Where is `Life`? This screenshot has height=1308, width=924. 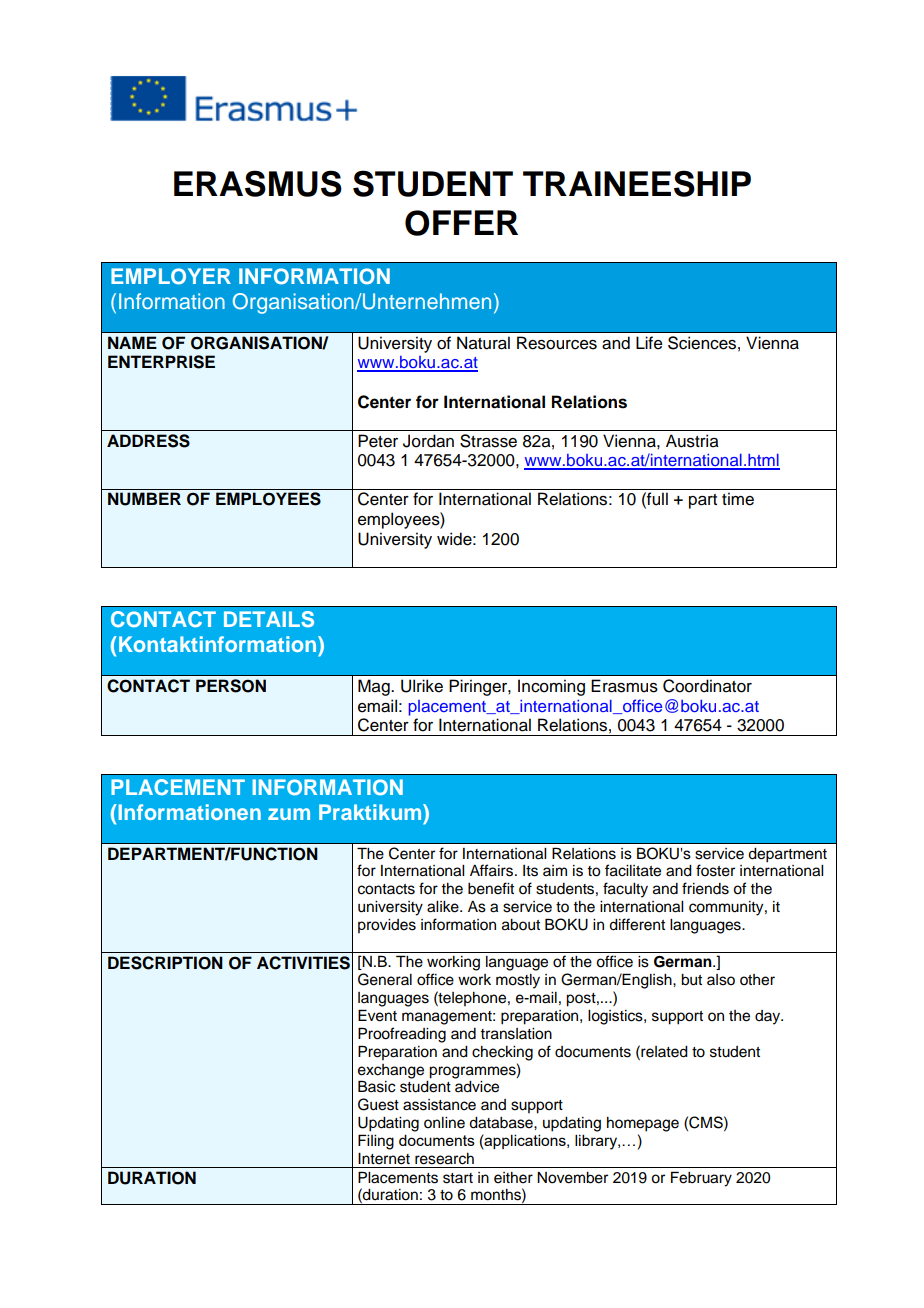 Life is located at coordinates (649, 343).
